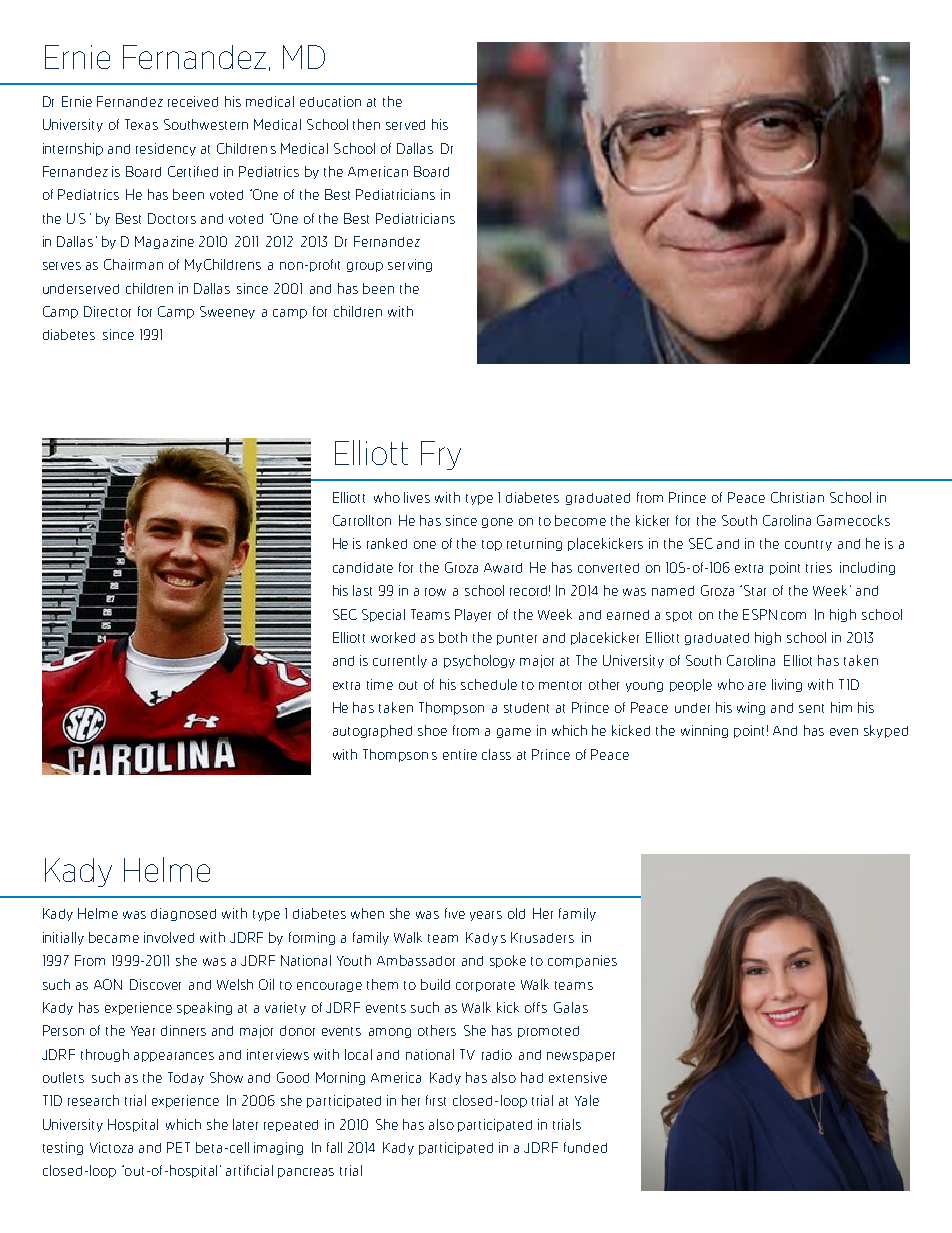 The image size is (952, 1233). What do you see at coordinates (797, 497) in the page?
I see `Christian` at bounding box center [797, 497].
